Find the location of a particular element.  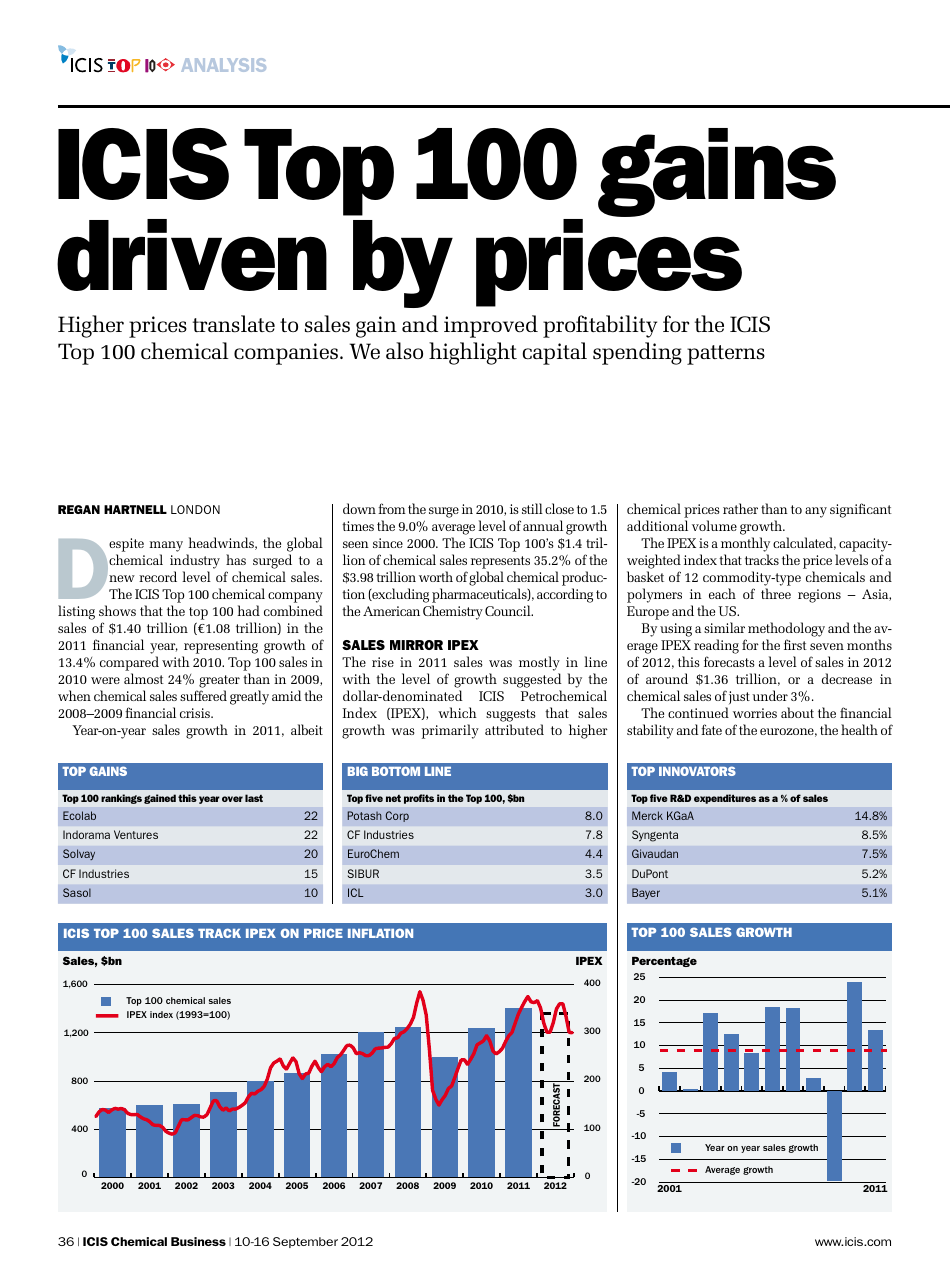

Business is located at coordinates (198, 1241).
